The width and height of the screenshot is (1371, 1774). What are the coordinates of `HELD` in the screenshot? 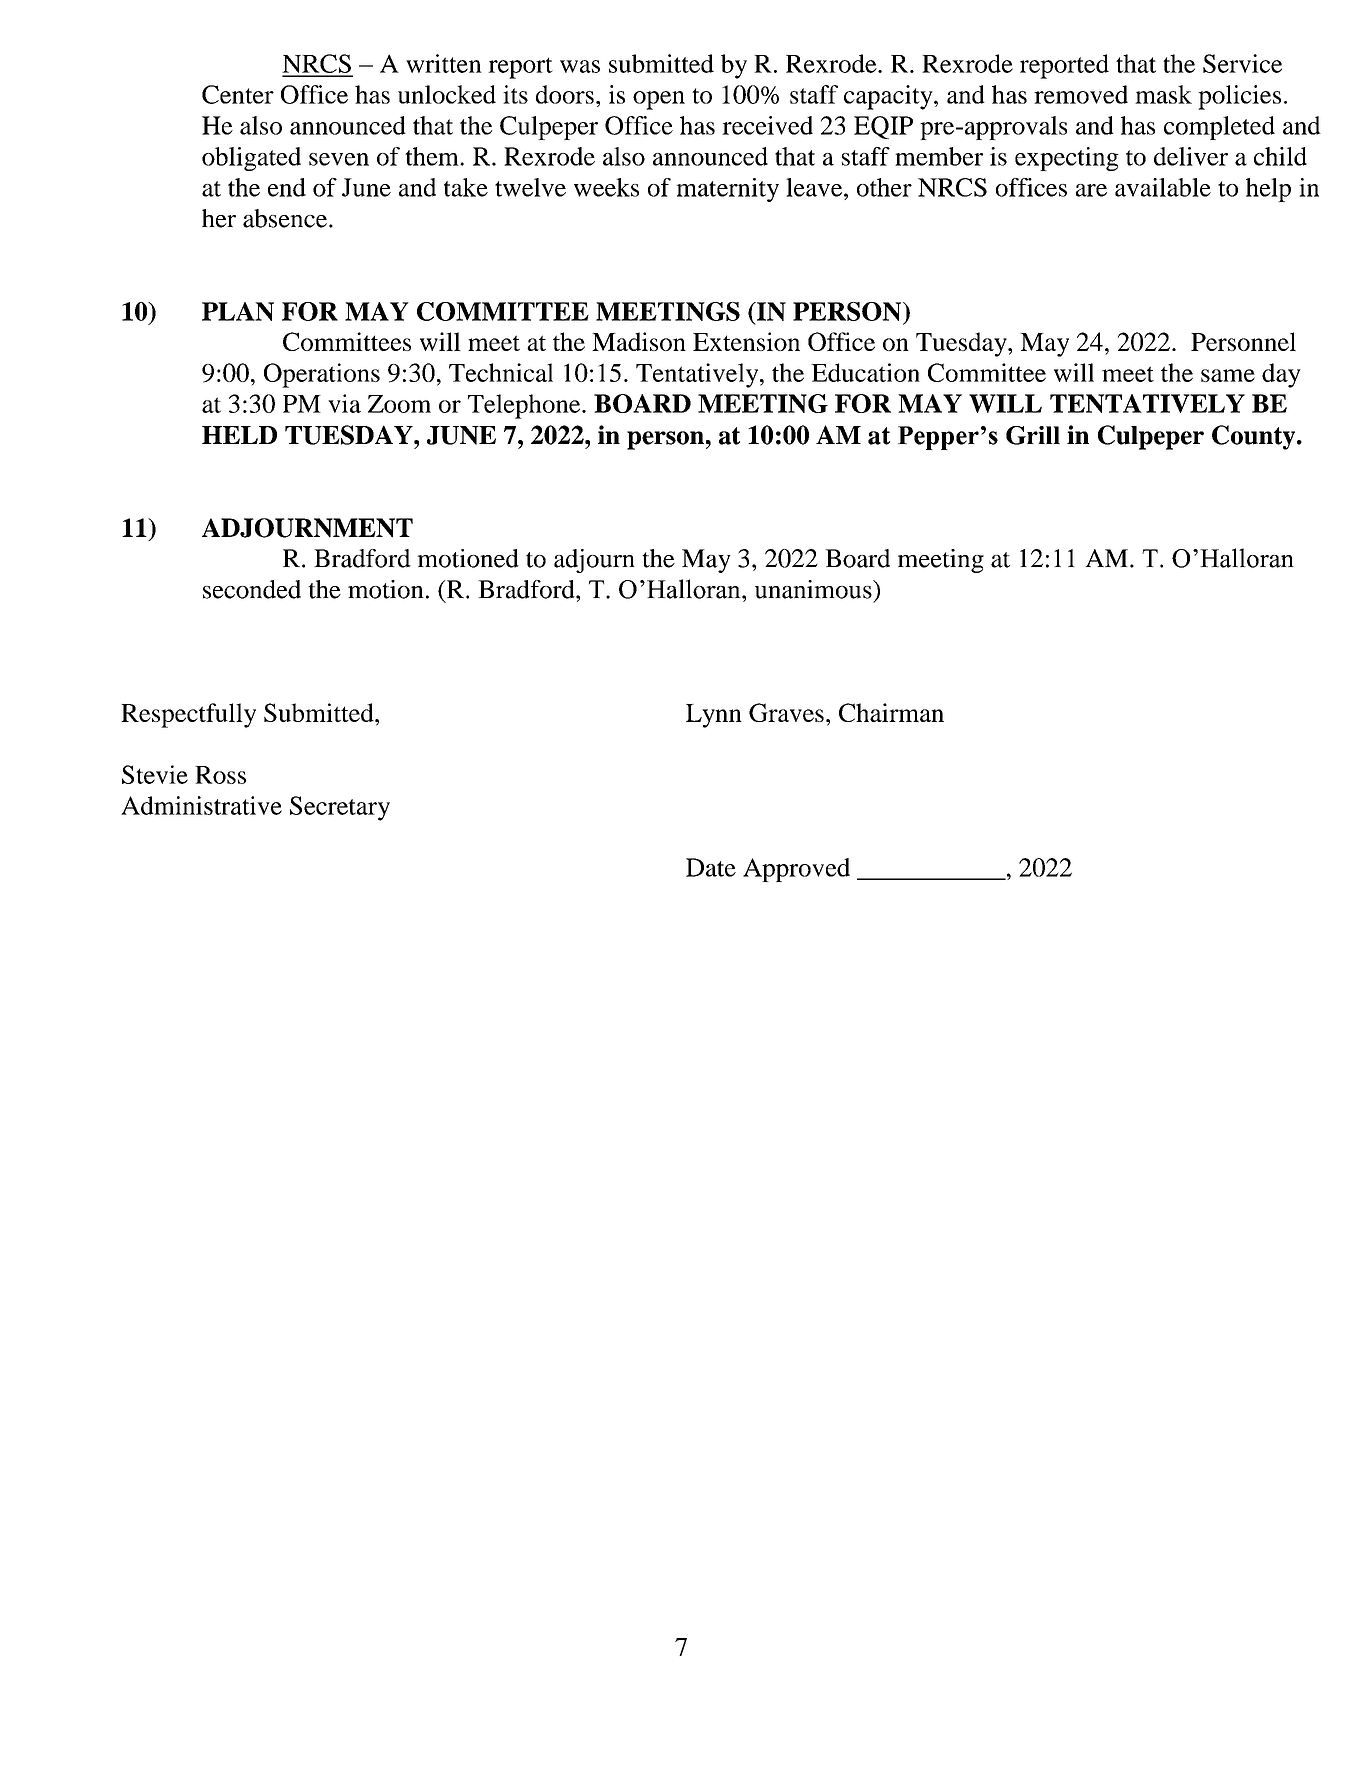 It's located at (239, 435).
